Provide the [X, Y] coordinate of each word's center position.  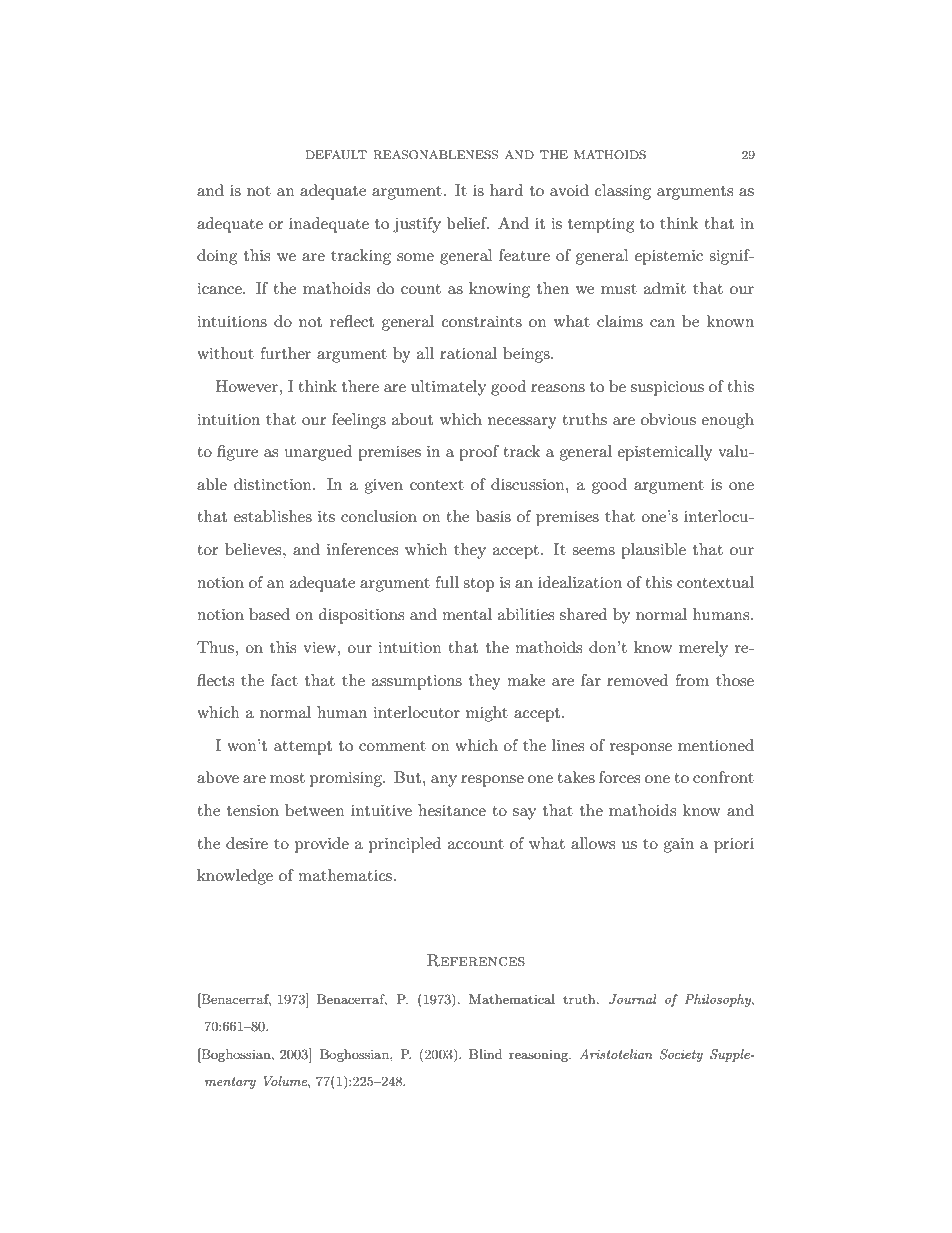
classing [623, 192]
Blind [485, 1054]
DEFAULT [336, 155]
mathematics [345, 875]
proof [479, 453]
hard [506, 190]
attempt [303, 748]
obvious [668, 419]
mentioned [716, 745]
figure [237, 453]
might [487, 714]
